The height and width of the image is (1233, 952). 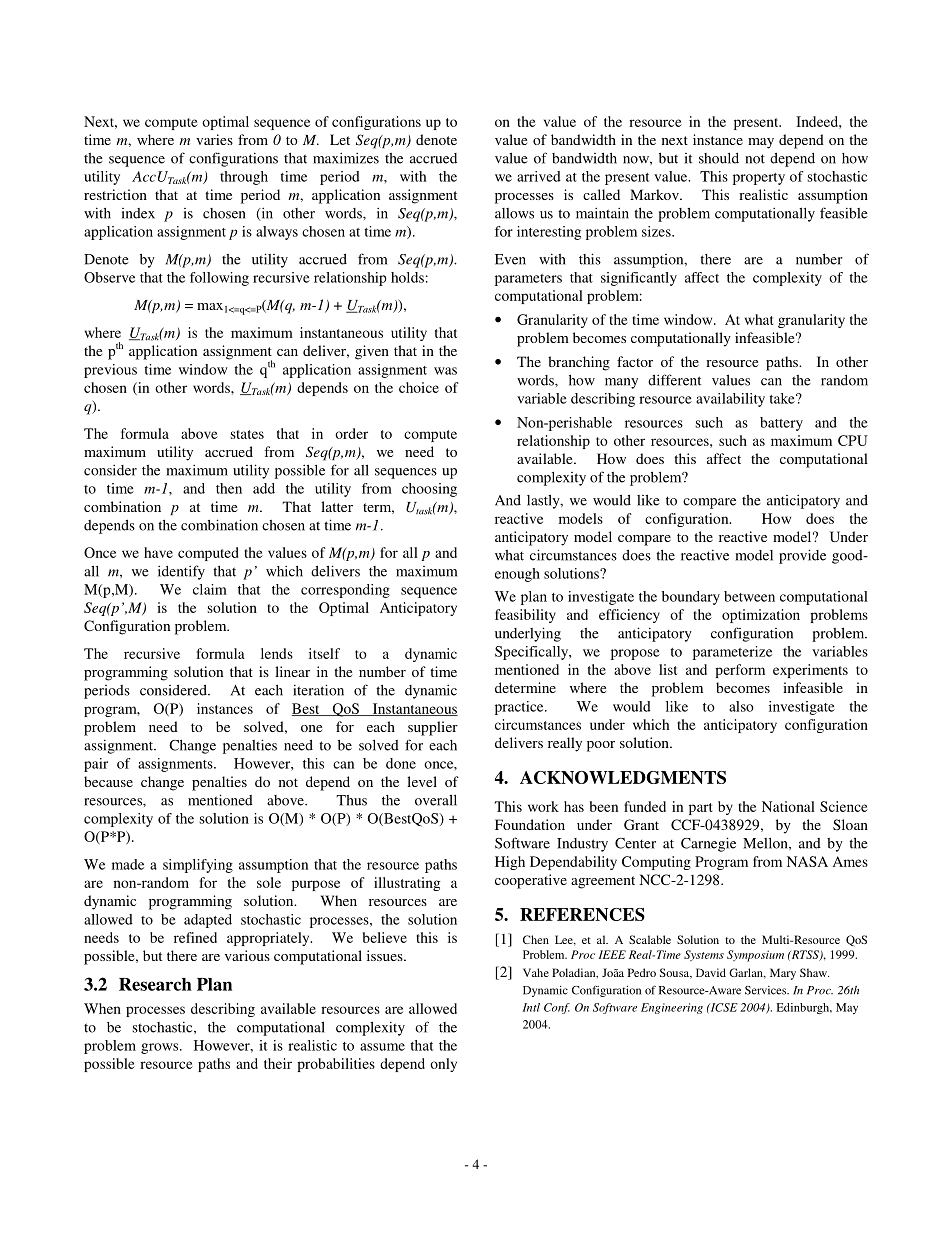 What do you see at coordinates (525, 616) in the image?
I see `feasibility` at bounding box center [525, 616].
